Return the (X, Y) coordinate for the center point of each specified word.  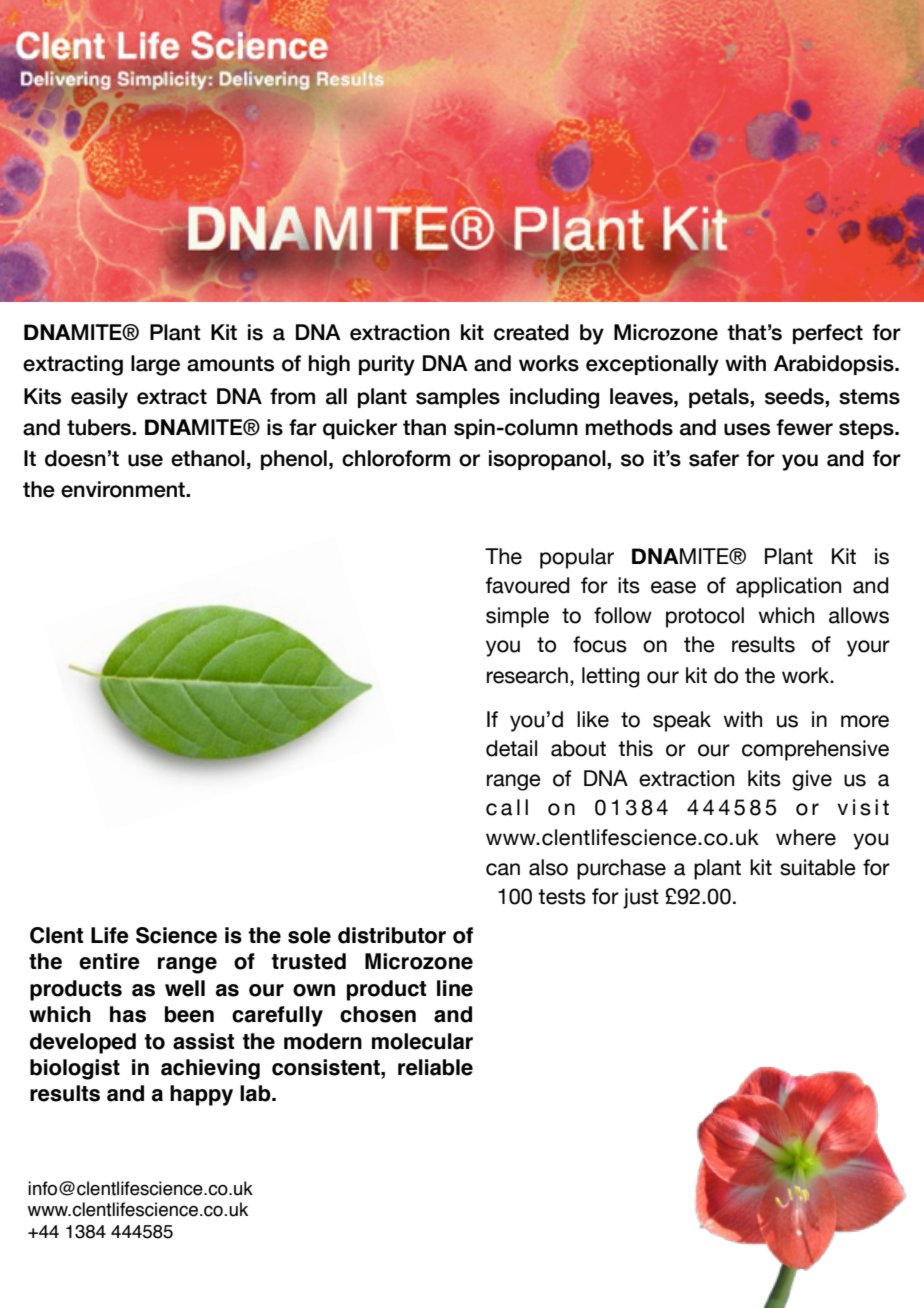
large (155, 365)
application (788, 587)
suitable (818, 867)
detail (511, 748)
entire (109, 961)
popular (577, 558)
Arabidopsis (835, 365)
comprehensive (815, 750)
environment (124, 489)
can (503, 869)
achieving (210, 1069)
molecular (422, 1041)
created (531, 332)
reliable (435, 1067)
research (527, 675)
